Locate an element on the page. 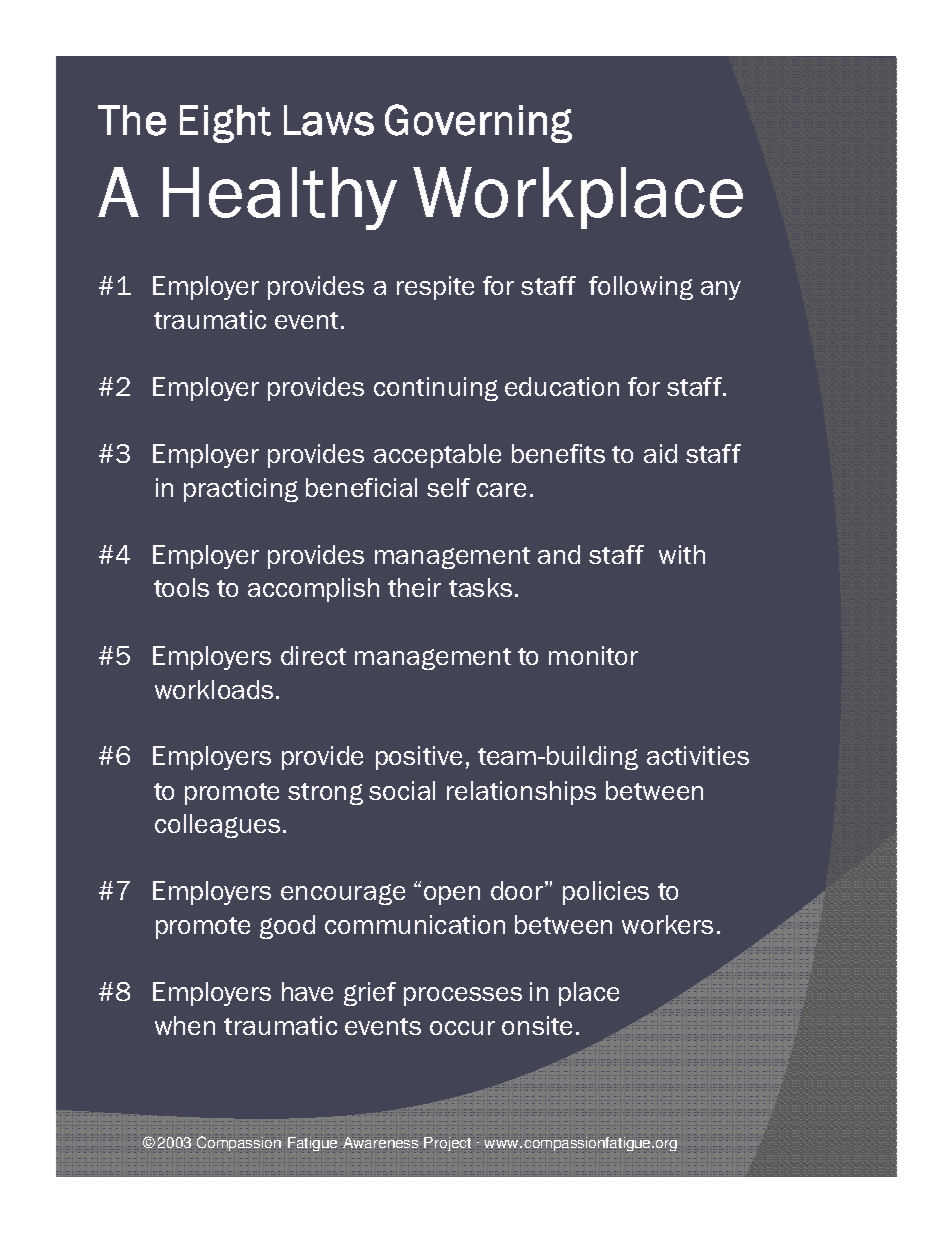 Image resolution: width=952 pixels, height=1233 pixels. Governing is located at coordinates (478, 123).
